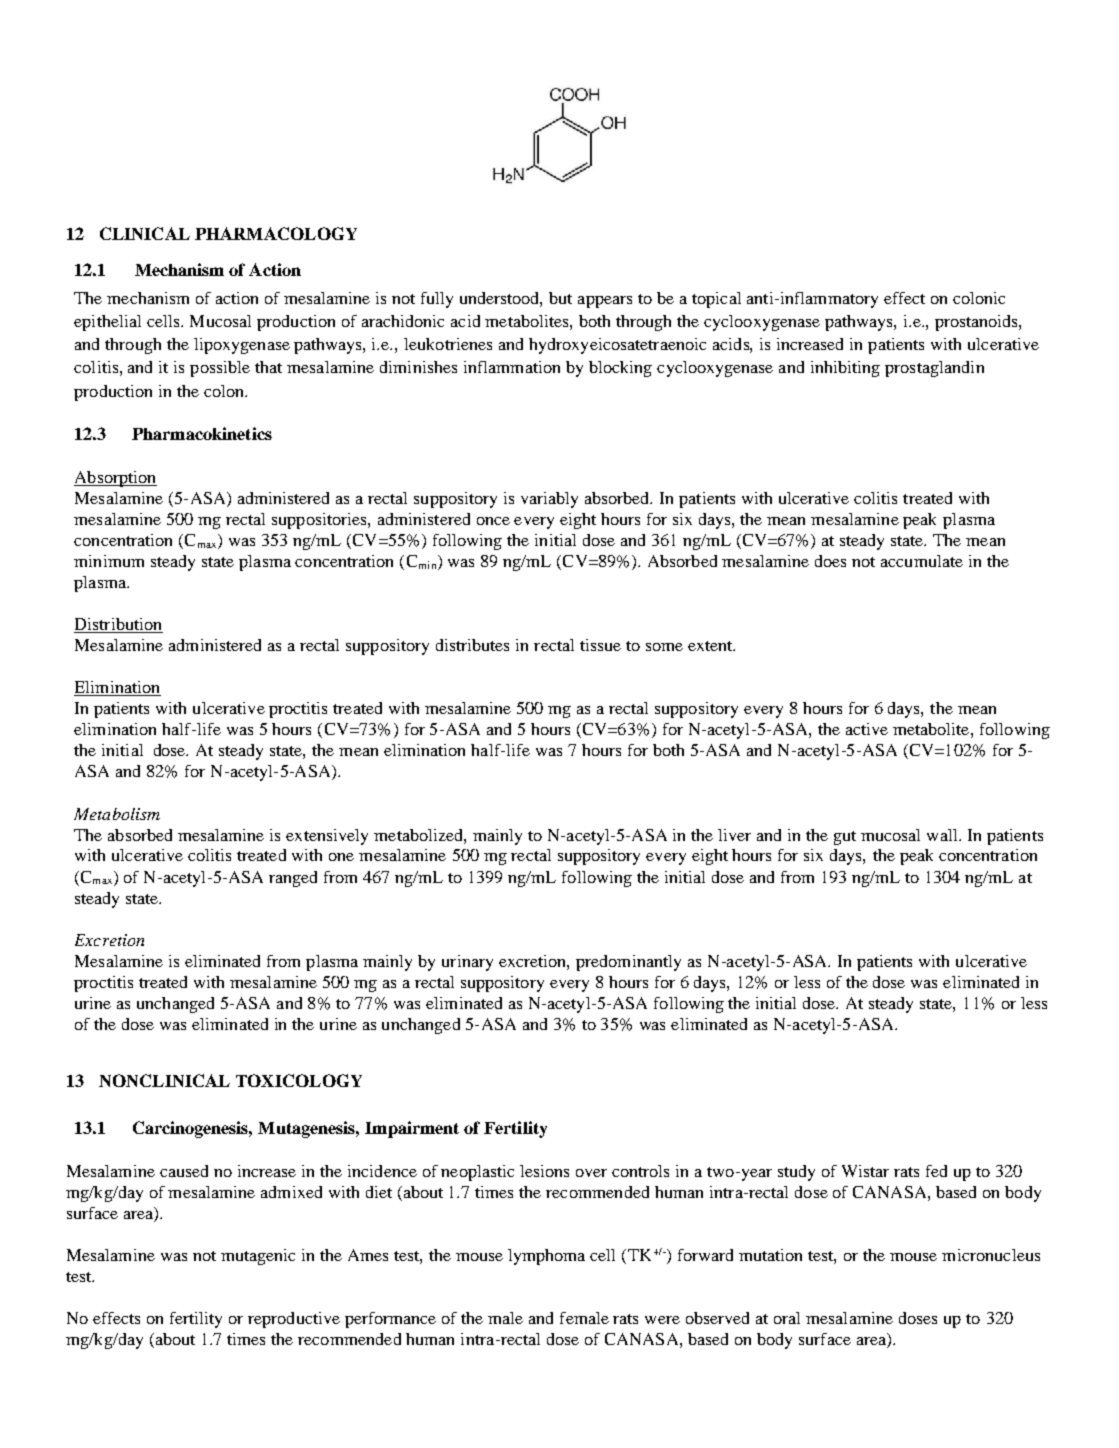 This screenshot has width=1119, height=1448. What do you see at coordinates (546, 1257) in the screenshot?
I see `lymphoma` at bounding box center [546, 1257].
